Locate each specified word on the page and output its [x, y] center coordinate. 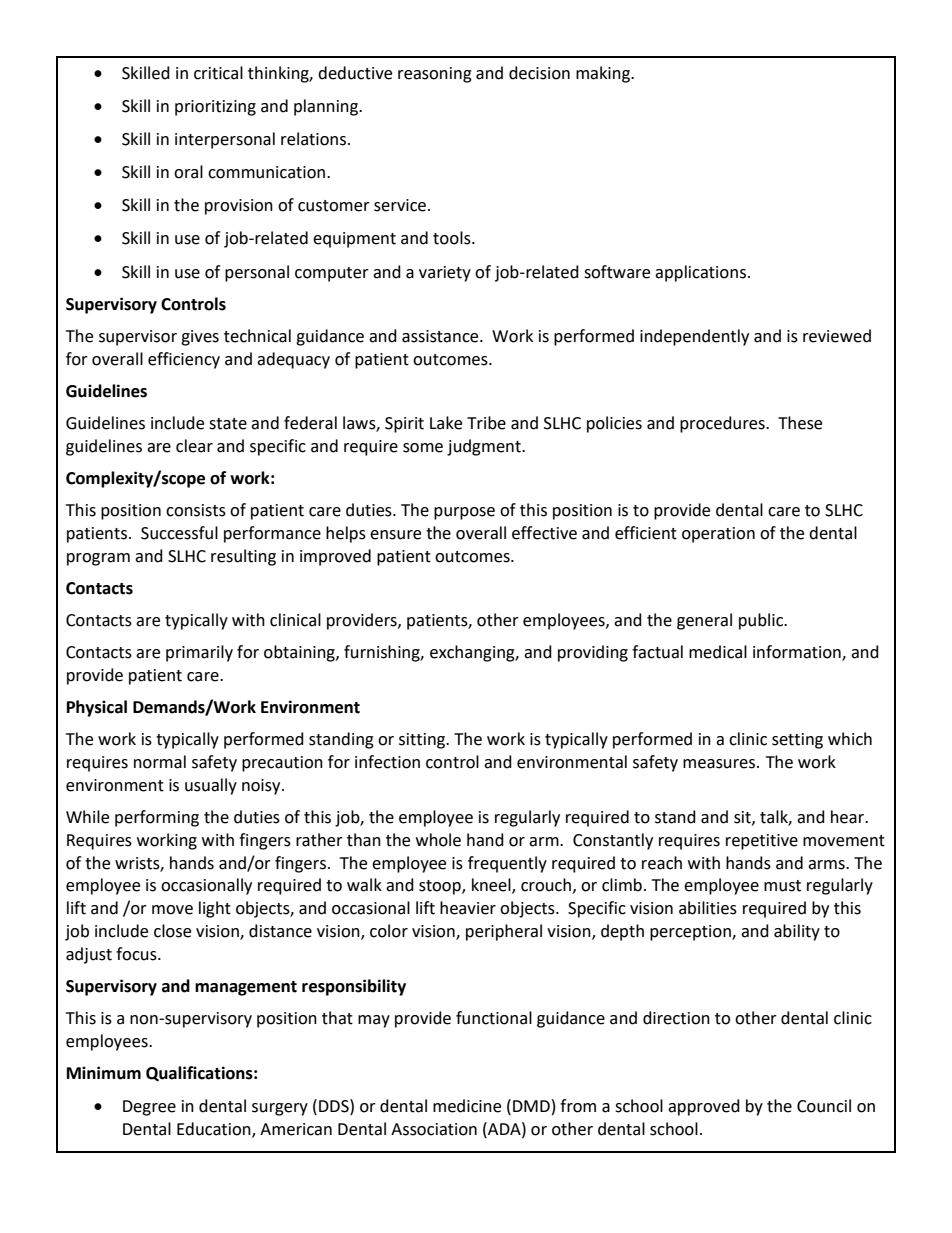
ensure [395, 535]
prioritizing [215, 108]
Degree [149, 1108]
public [762, 621]
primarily [199, 653]
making [604, 74]
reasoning [435, 75]
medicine [467, 1106]
